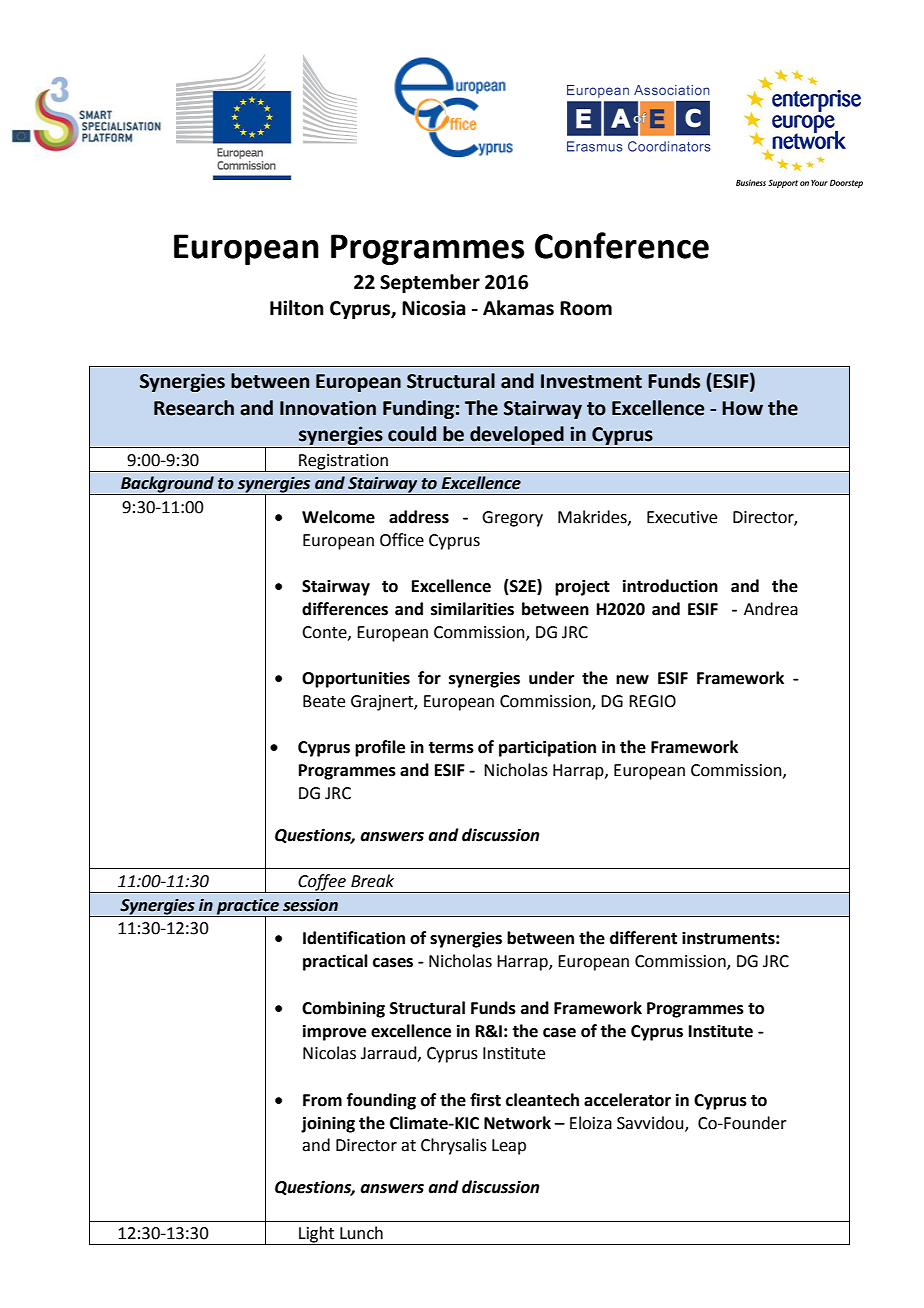  I want to click on Light, so click(317, 1235).
